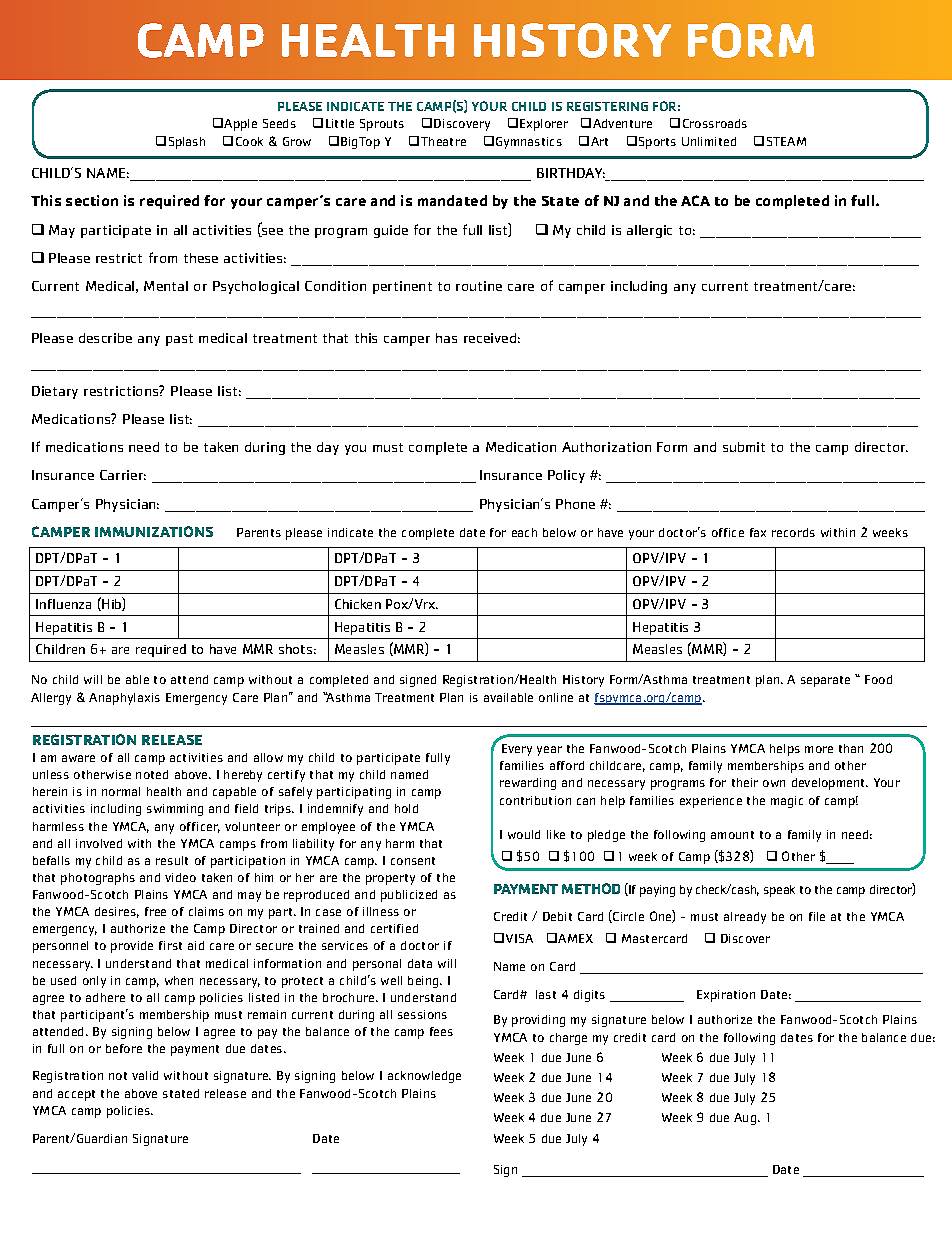 Image resolution: width=952 pixels, height=1233 pixels. Describe the element at coordinates (92, 200) in the image. I see `section` at that location.
